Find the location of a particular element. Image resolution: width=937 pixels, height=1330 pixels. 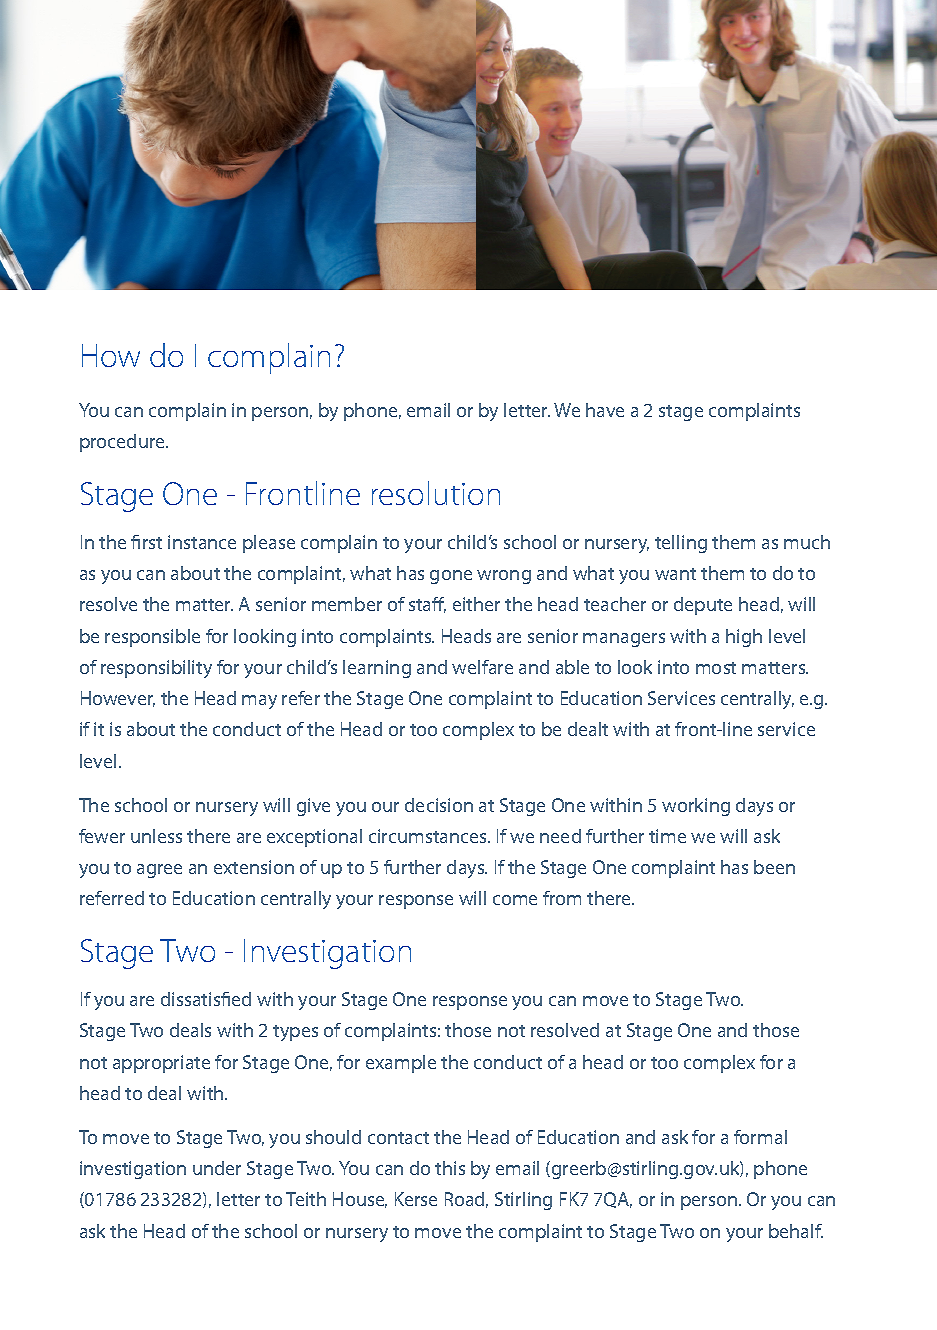

under is located at coordinates (217, 1168).
